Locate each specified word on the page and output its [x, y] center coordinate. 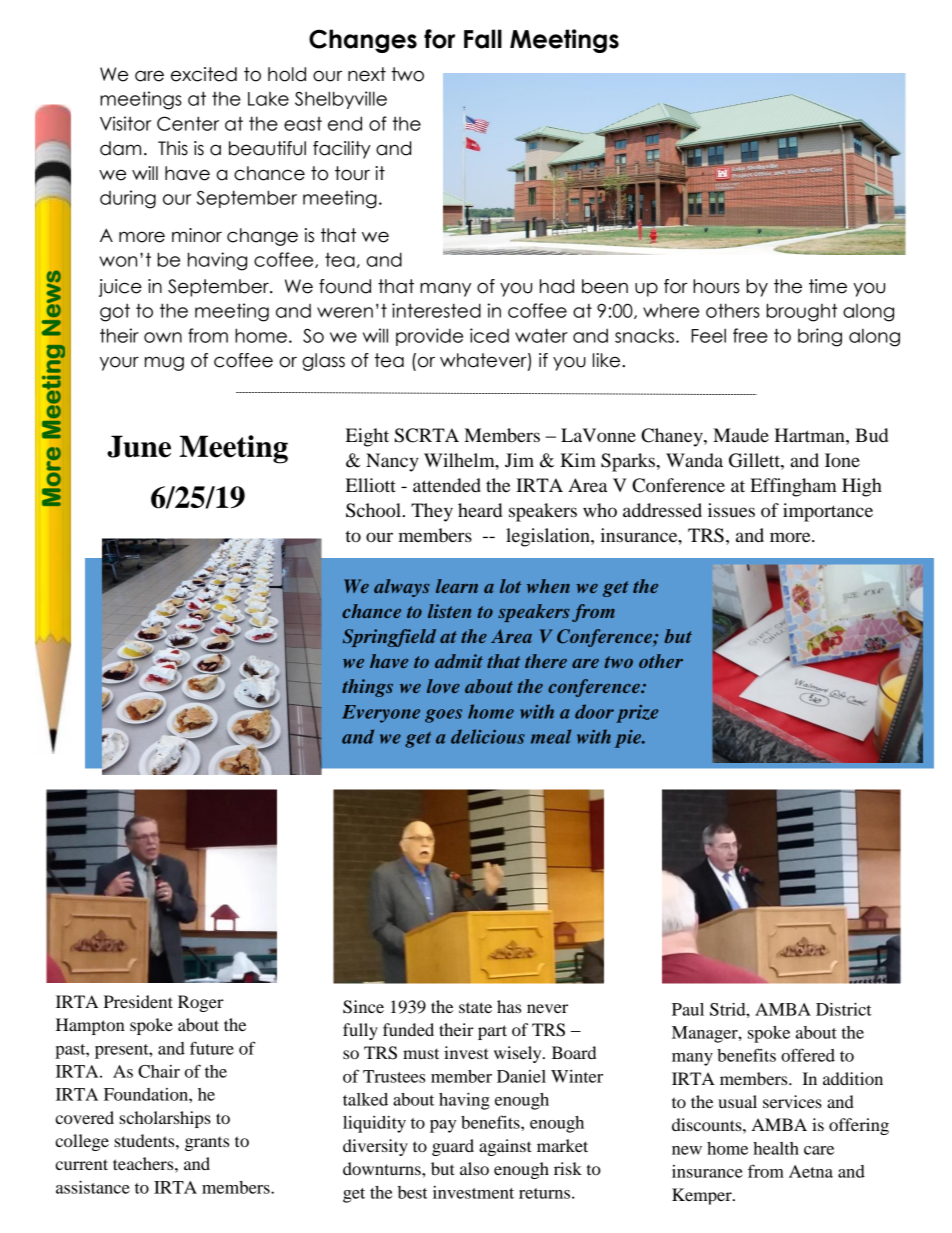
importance [828, 512]
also [474, 1168]
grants [207, 1144]
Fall [483, 39]
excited [204, 74]
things [367, 688]
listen [449, 611]
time [828, 286]
